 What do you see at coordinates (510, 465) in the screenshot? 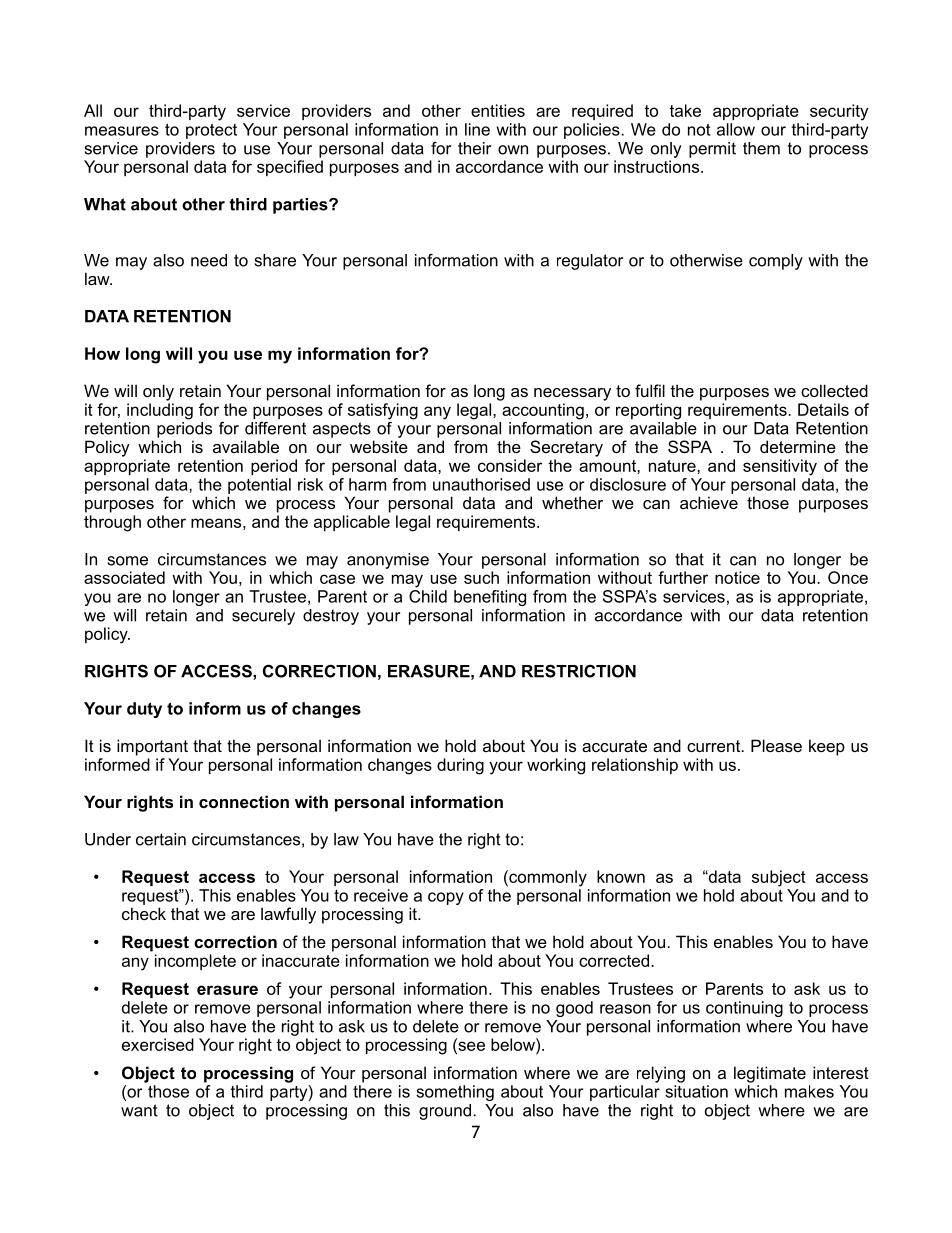
I see `consider` at bounding box center [510, 465].
